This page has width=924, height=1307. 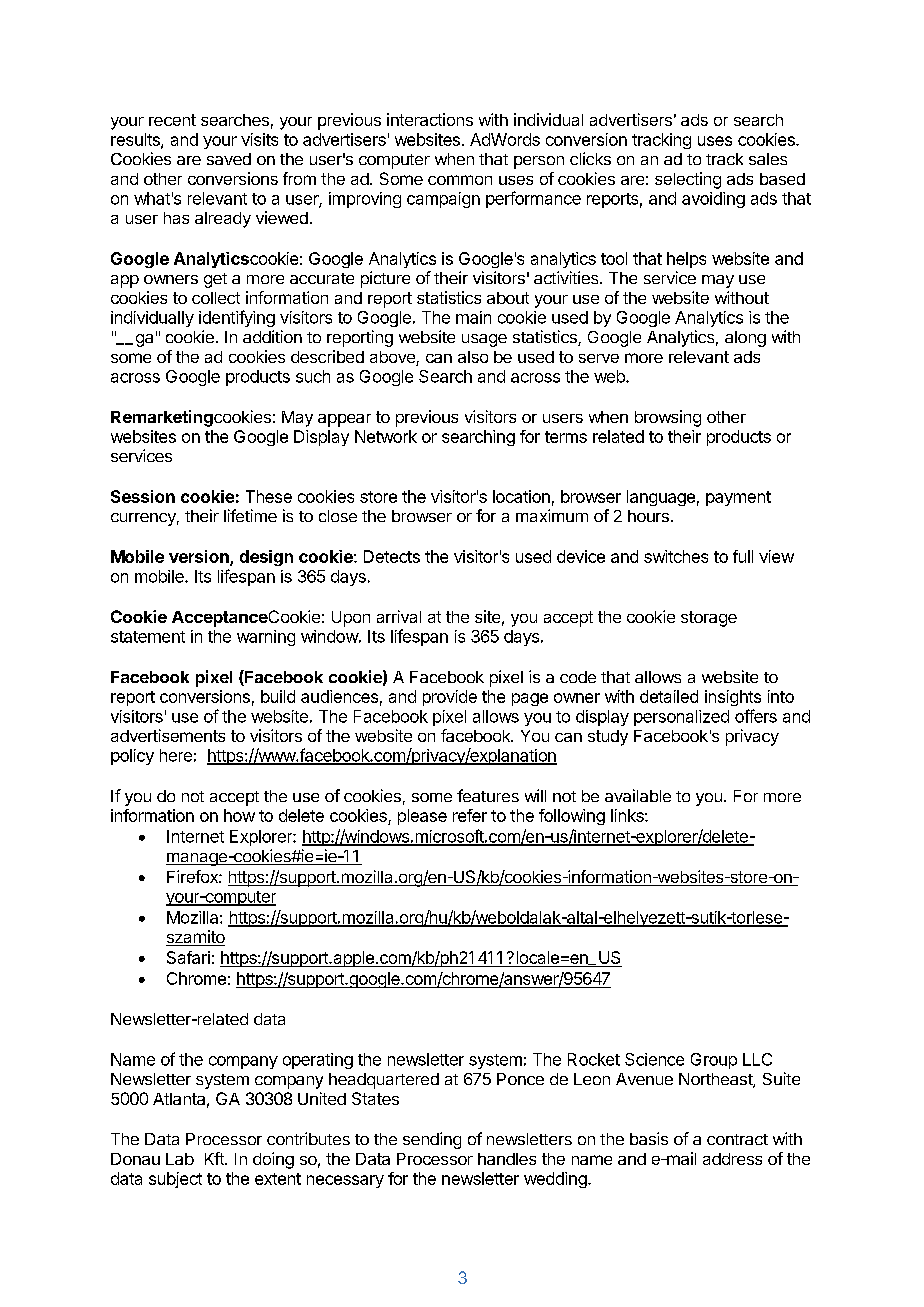 I want to click on available, so click(x=638, y=795).
